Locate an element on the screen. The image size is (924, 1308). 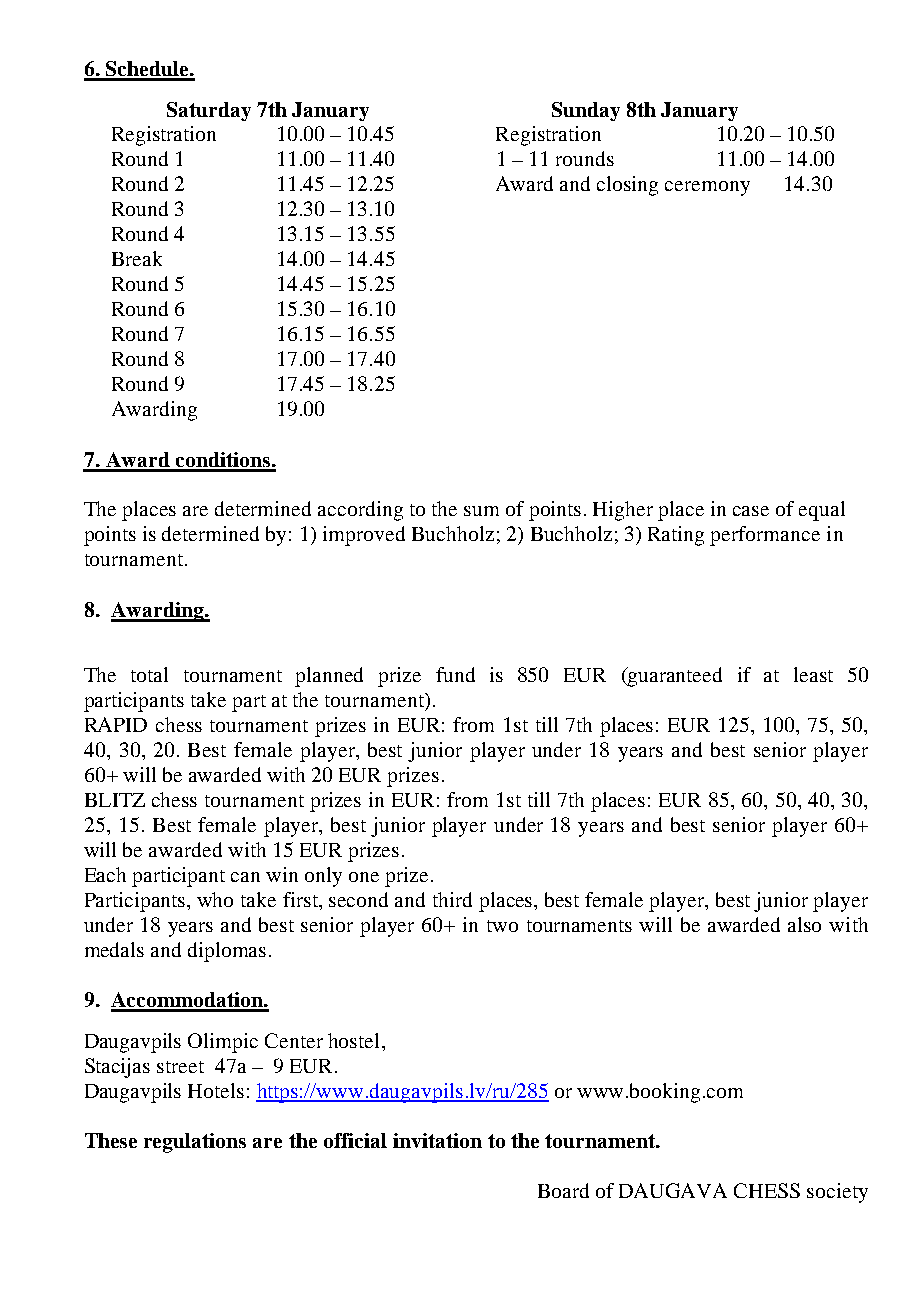
total is located at coordinates (149, 674).
